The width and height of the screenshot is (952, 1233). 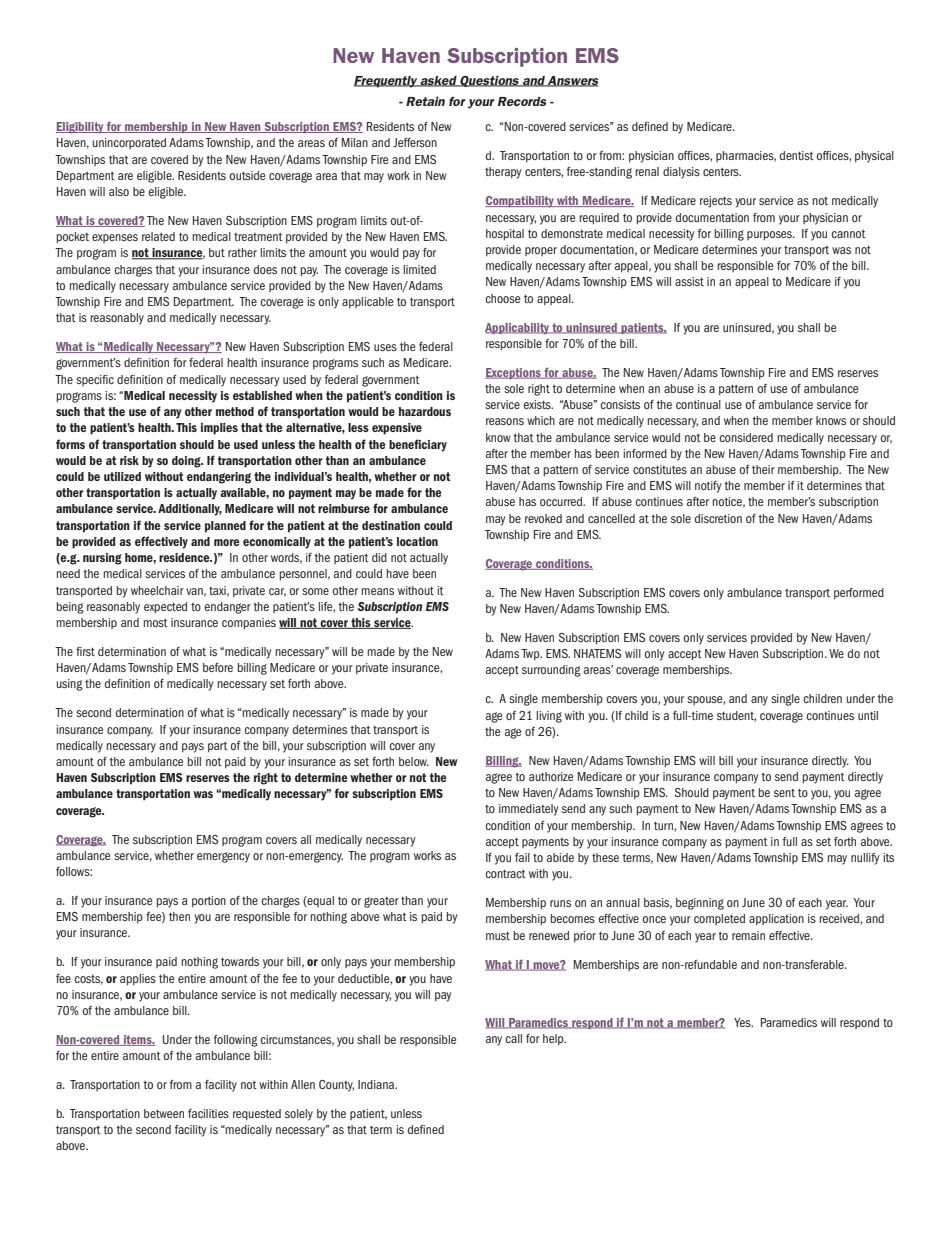 What do you see at coordinates (874, 157) in the screenshot?
I see `physical` at bounding box center [874, 157].
